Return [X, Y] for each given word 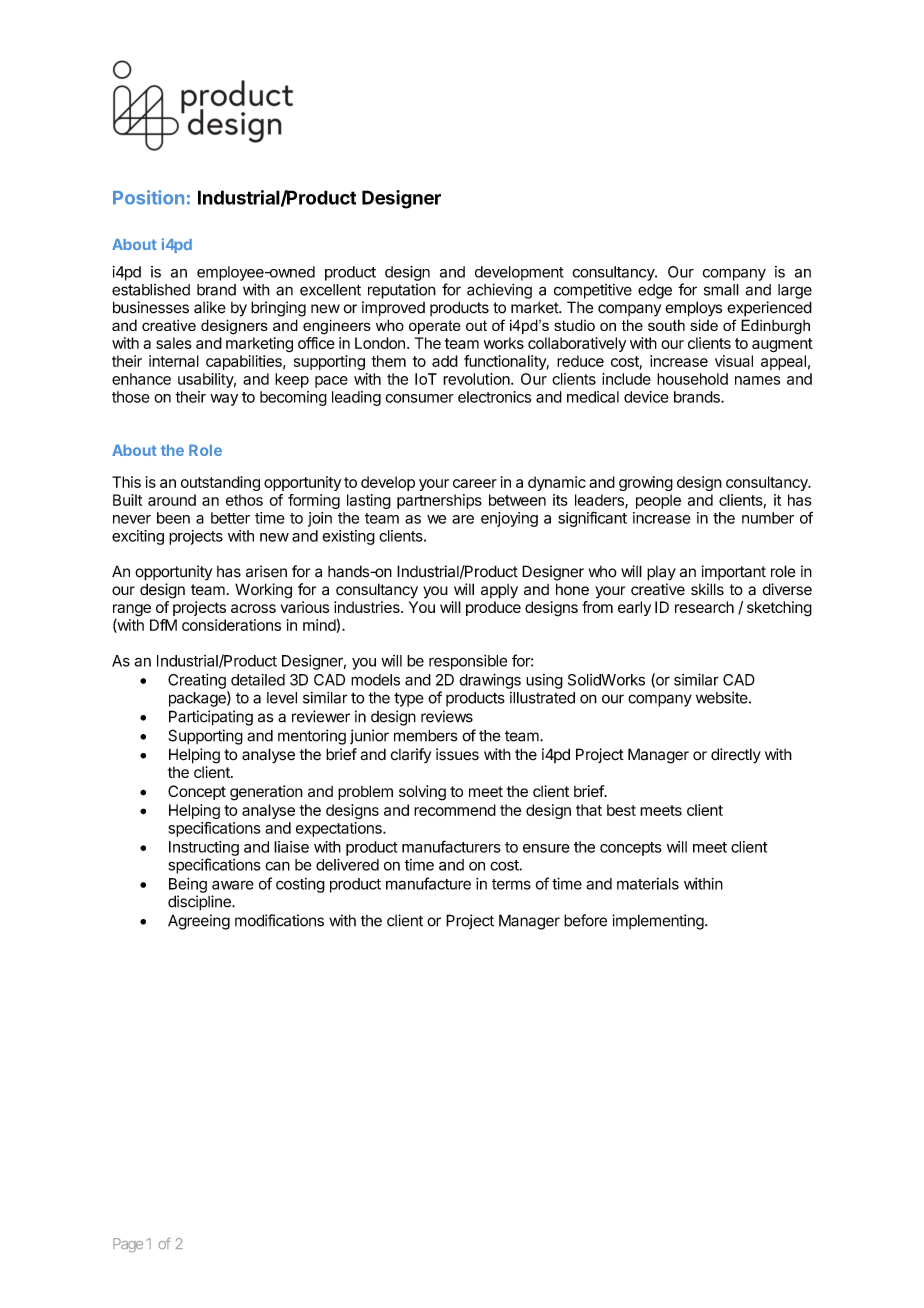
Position [148, 197]
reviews [447, 716]
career [475, 483]
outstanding [220, 483]
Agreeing [199, 922]
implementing [658, 922]
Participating [211, 718]
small [721, 290]
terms [511, 884]
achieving [499, 291]
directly [736, 756]
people [658, 501]
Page [128, 1245]
